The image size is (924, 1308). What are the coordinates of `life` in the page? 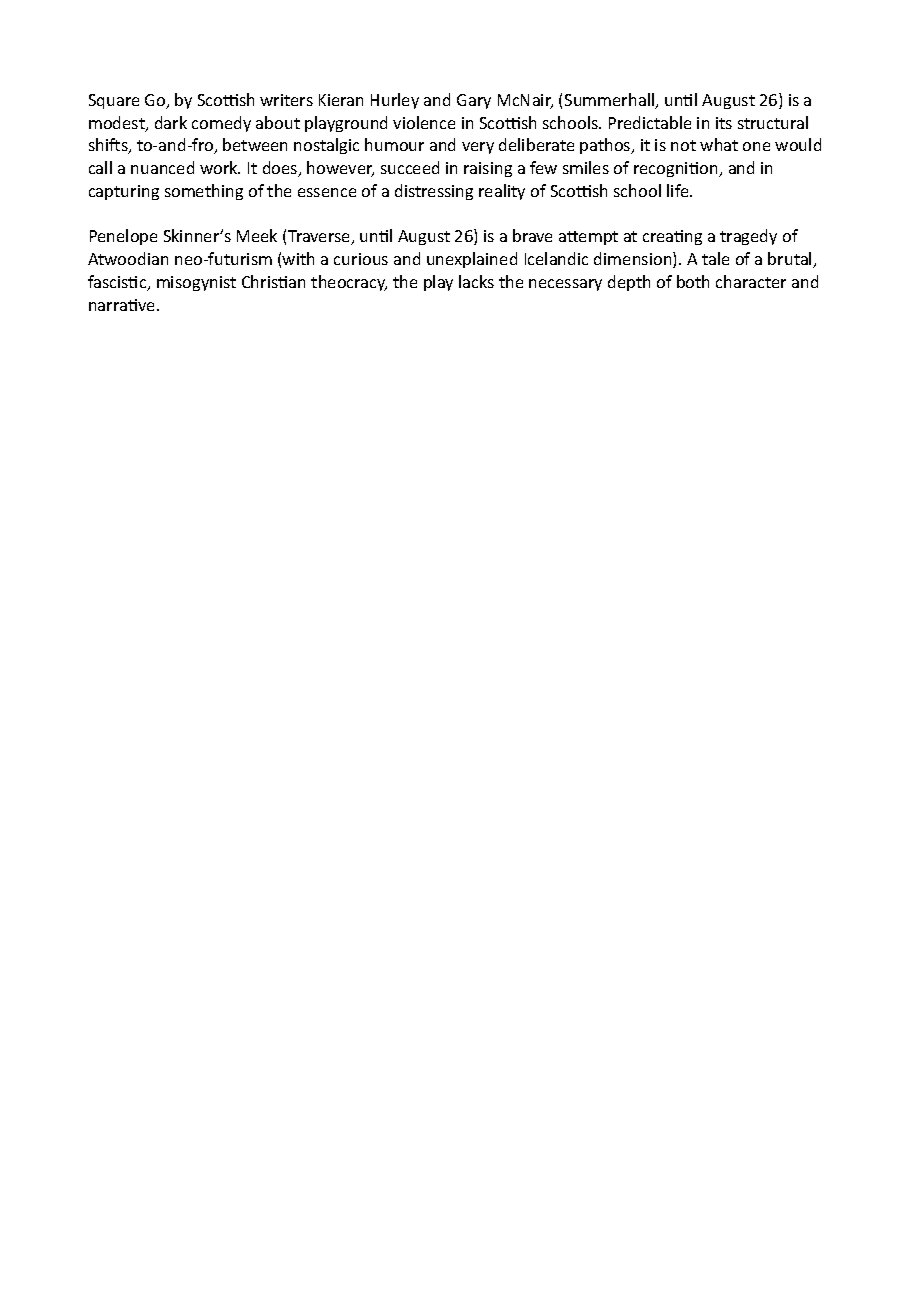 It's located at (679, 190).
